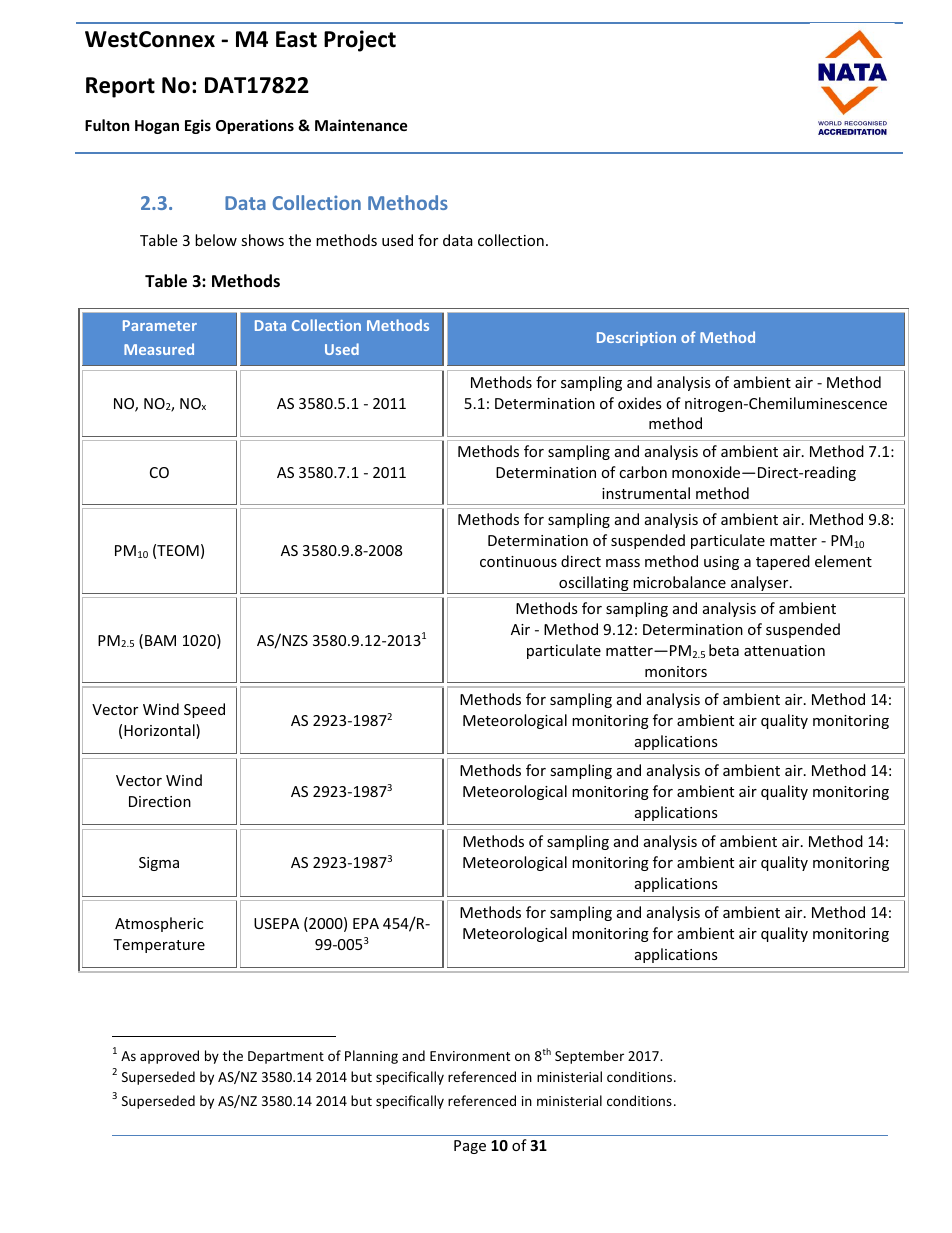  I want to click on Project, so click(360, 41).
